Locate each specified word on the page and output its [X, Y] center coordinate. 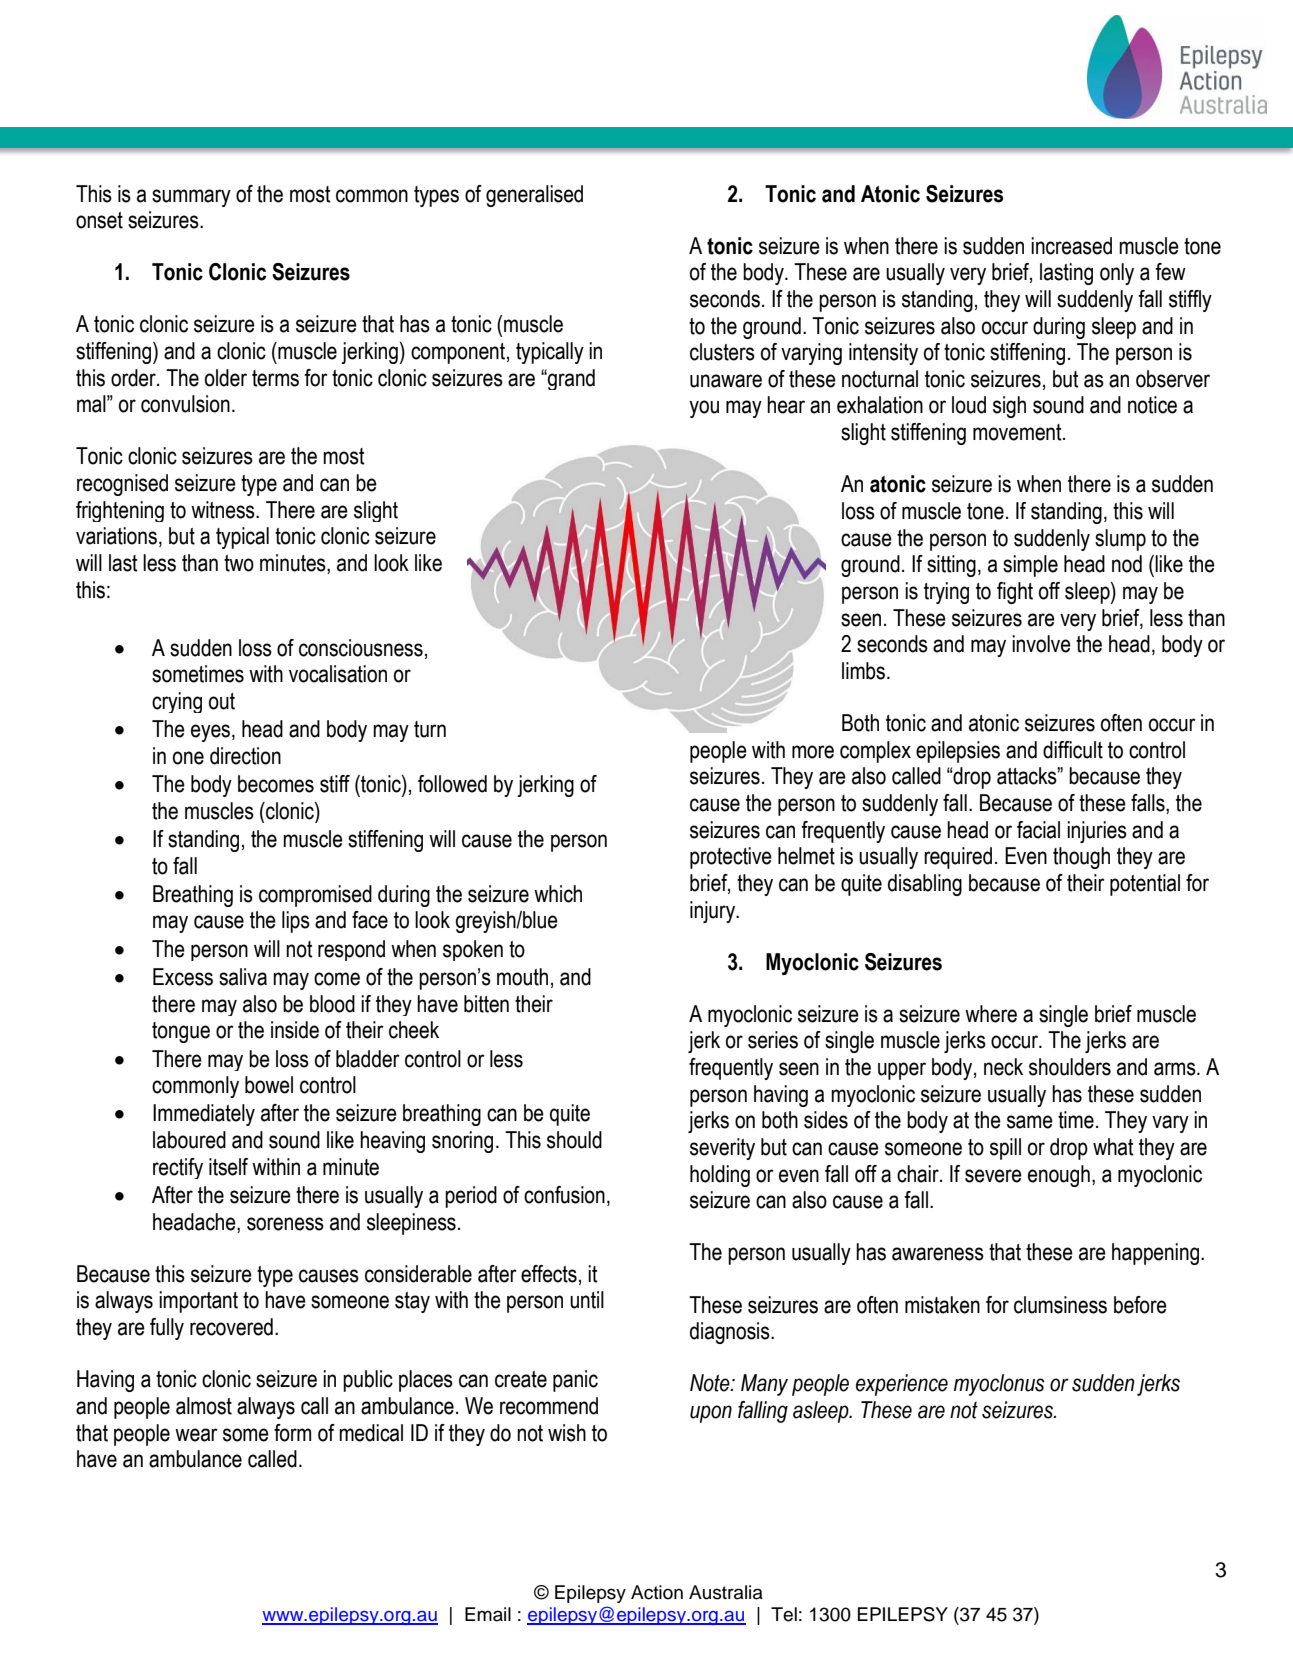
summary [191, 198]
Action [657, 1592]
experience [902, 1385]
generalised [534, 196]
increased [1071, 246]
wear [196, 1435]
